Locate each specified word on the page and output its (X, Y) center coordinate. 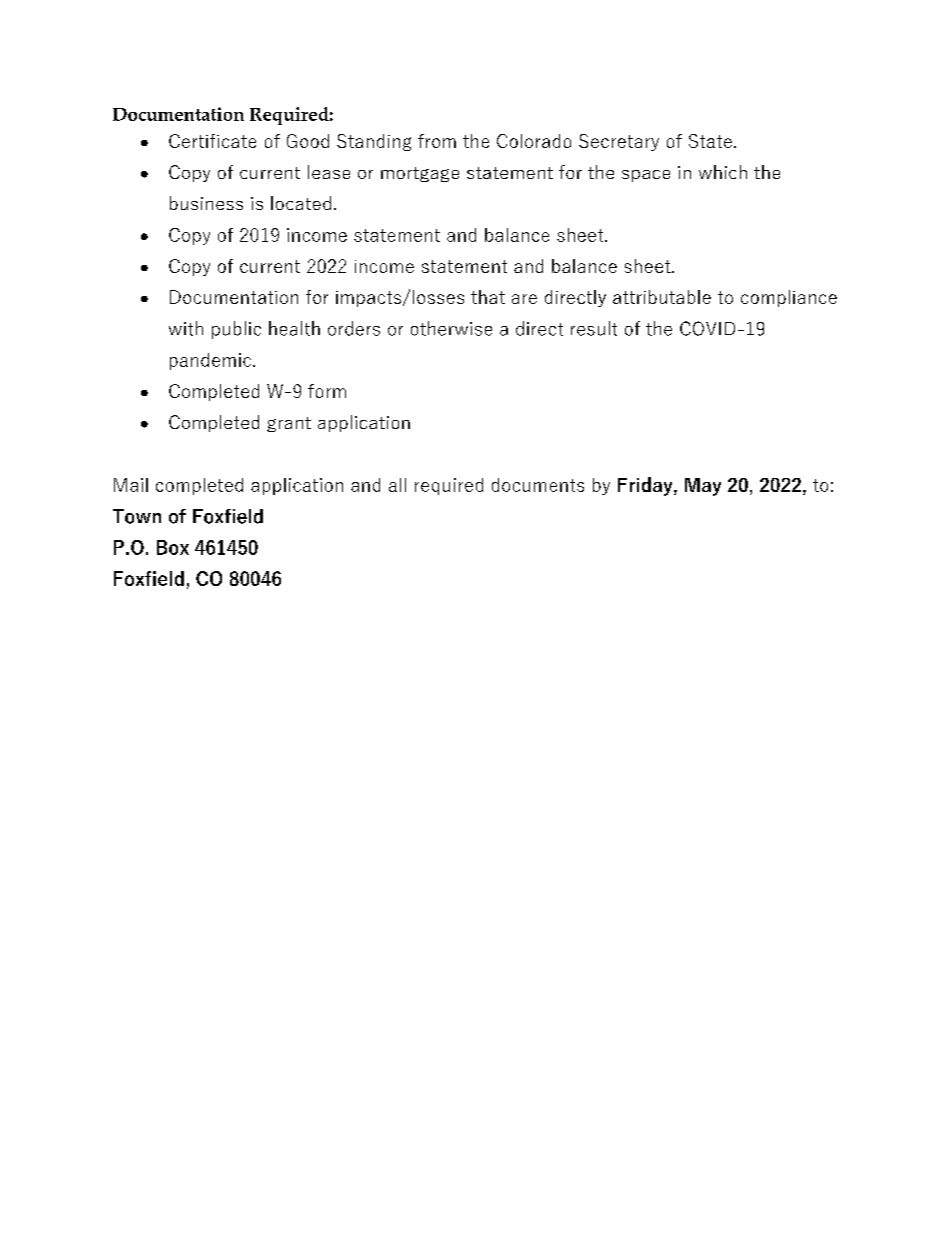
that (488, 297)
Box (173, 547)
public (236, 330)
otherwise (451, 328)
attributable (662, 297)
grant (289, 424)
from (437, 141)
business (206, 203)
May (703, 487)
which (723, 172)
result (594, 328)
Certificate (212, 141)
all (397, 485)
